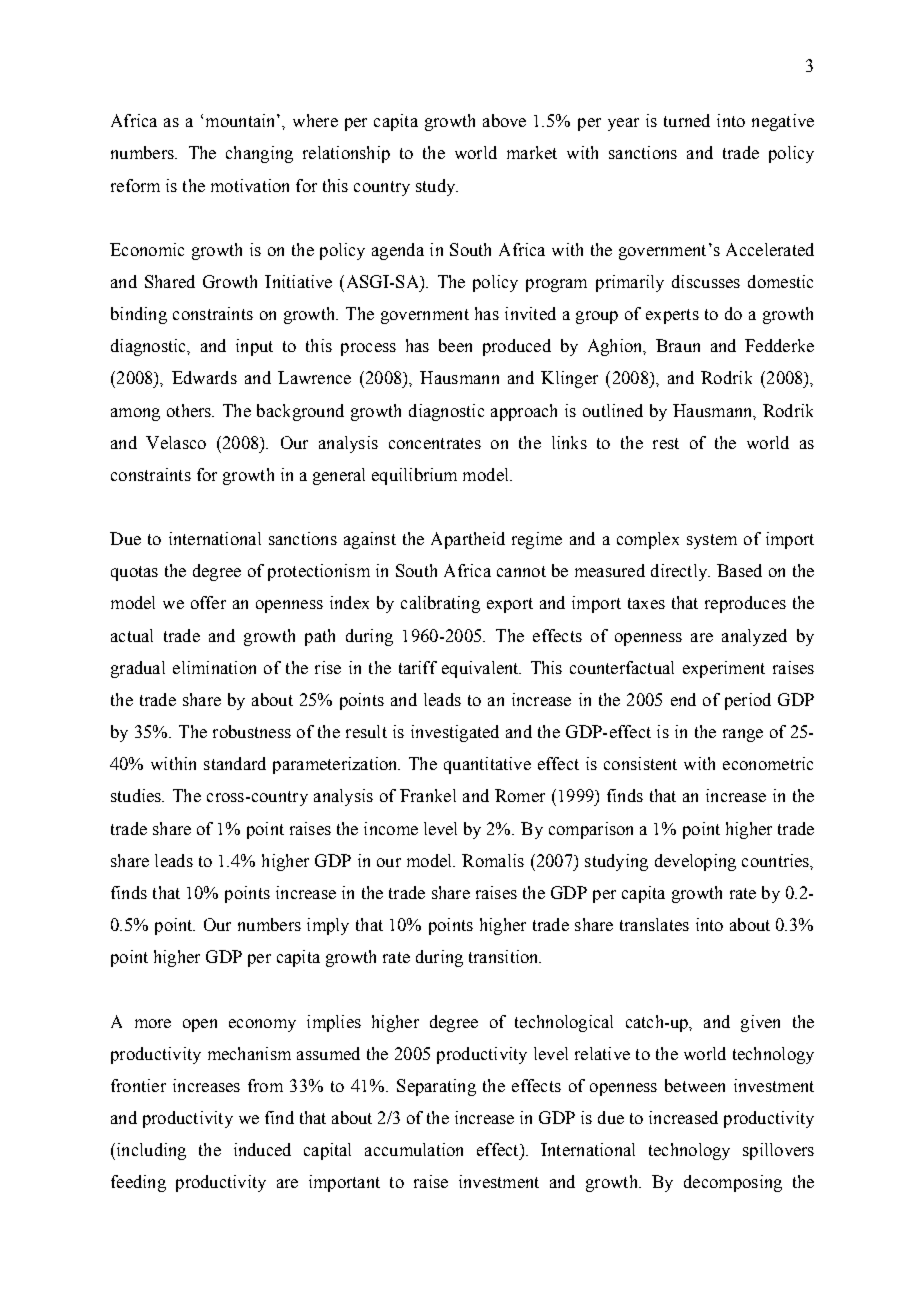  What do you see at coordinates (190, 410) in the screenshot?
I see `others` at bounding box center [190, 410].
